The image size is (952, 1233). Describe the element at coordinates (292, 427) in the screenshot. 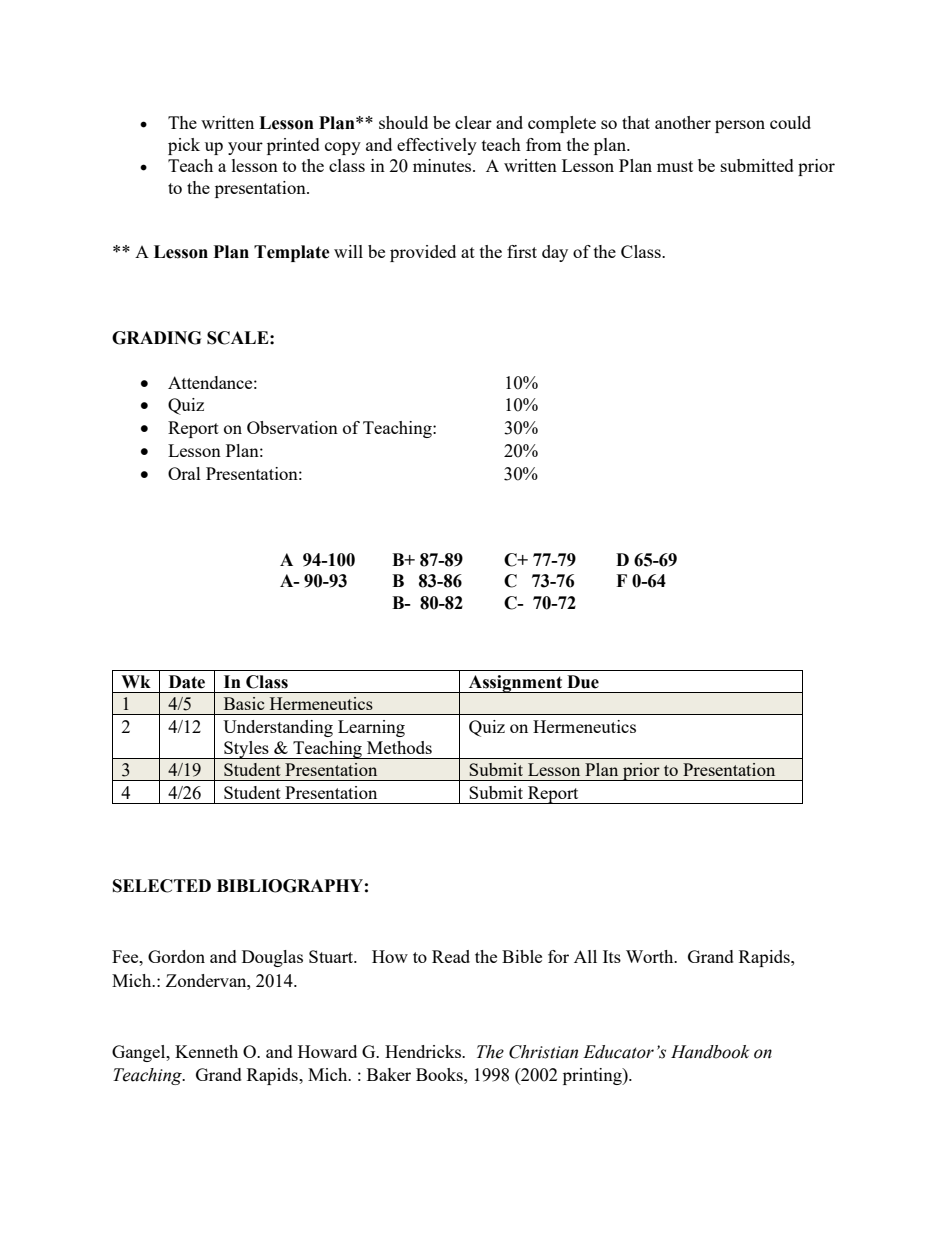

I see `Observation` at that location.
